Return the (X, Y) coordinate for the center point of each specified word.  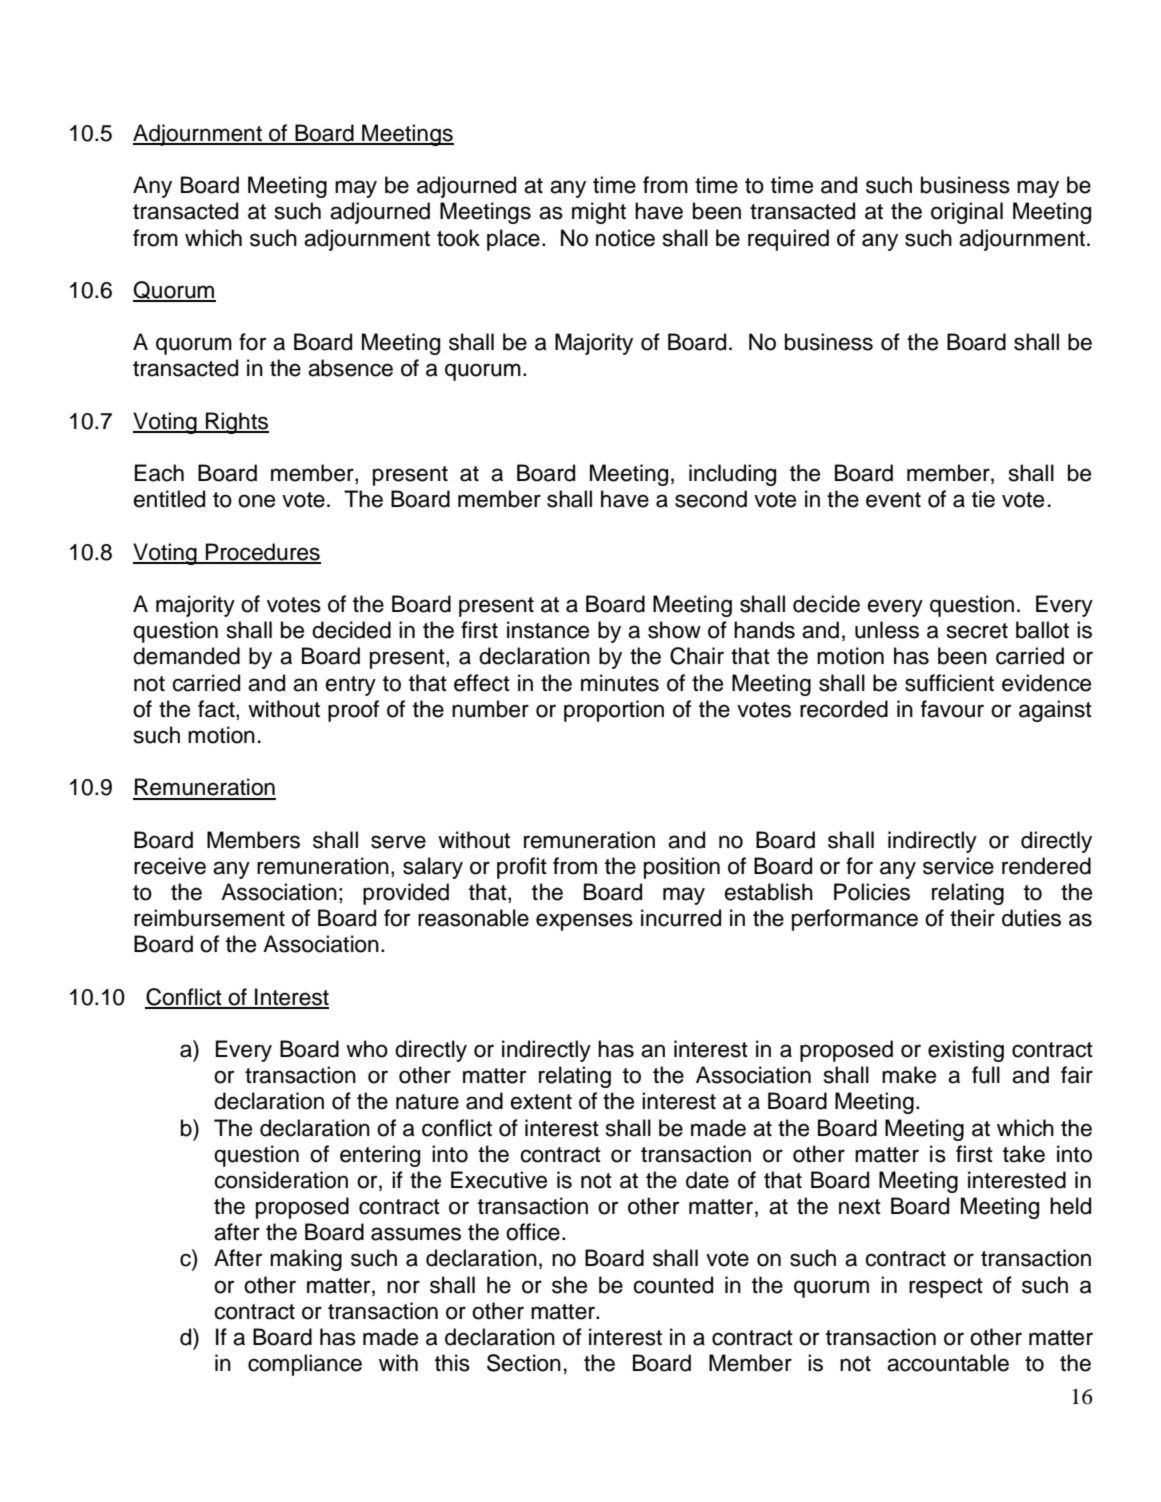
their (972, 918)
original (967, 213)
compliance (305, 1365)
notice (625, 238)
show (674, 630)
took (458, 238)
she (569, 1285)
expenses (584, 922)
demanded (186, 656)
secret (977, 631)
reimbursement (209, 918)
